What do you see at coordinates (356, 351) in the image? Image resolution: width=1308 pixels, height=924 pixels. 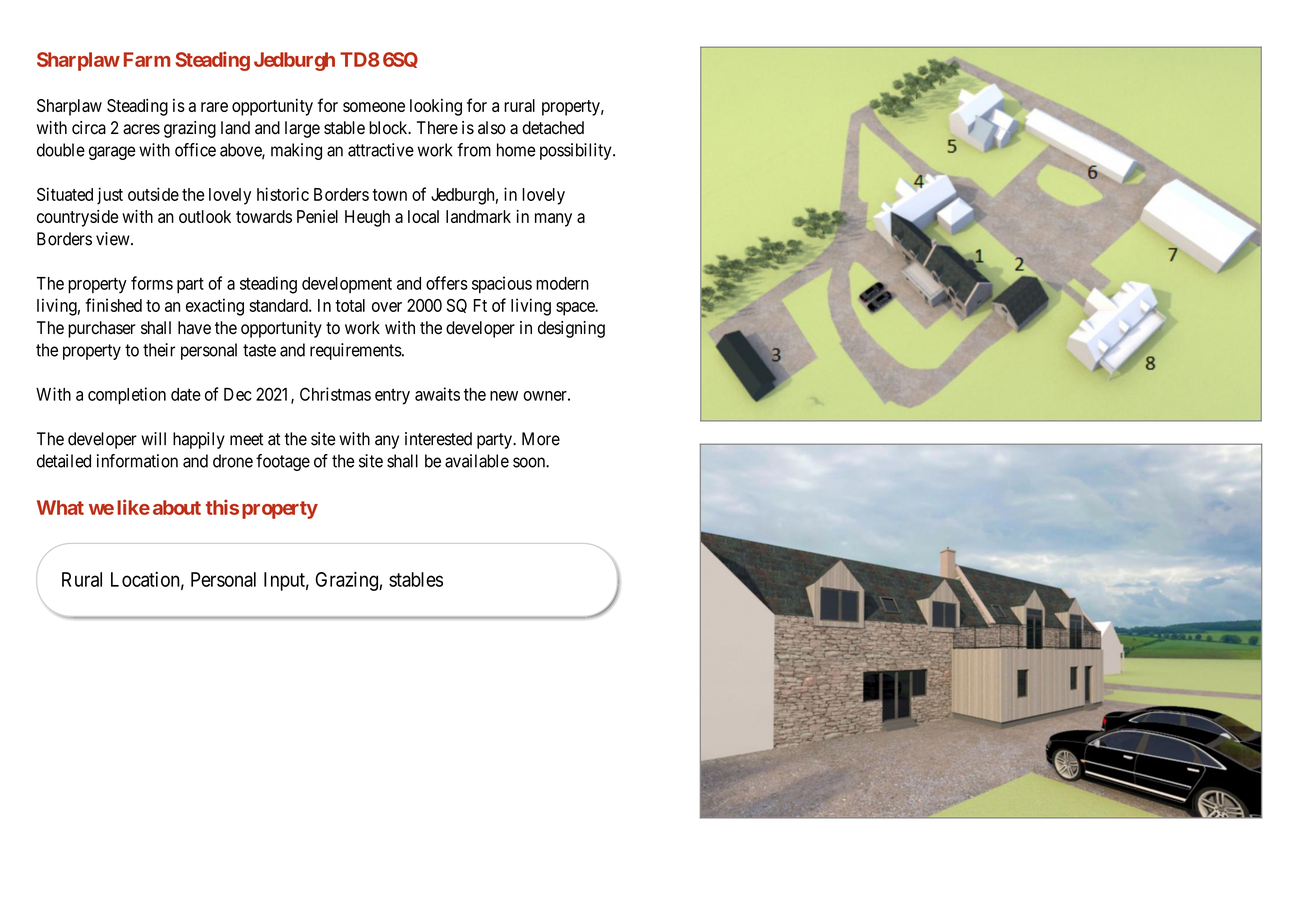 I see `requirements` at bounding box center [356, 351].
